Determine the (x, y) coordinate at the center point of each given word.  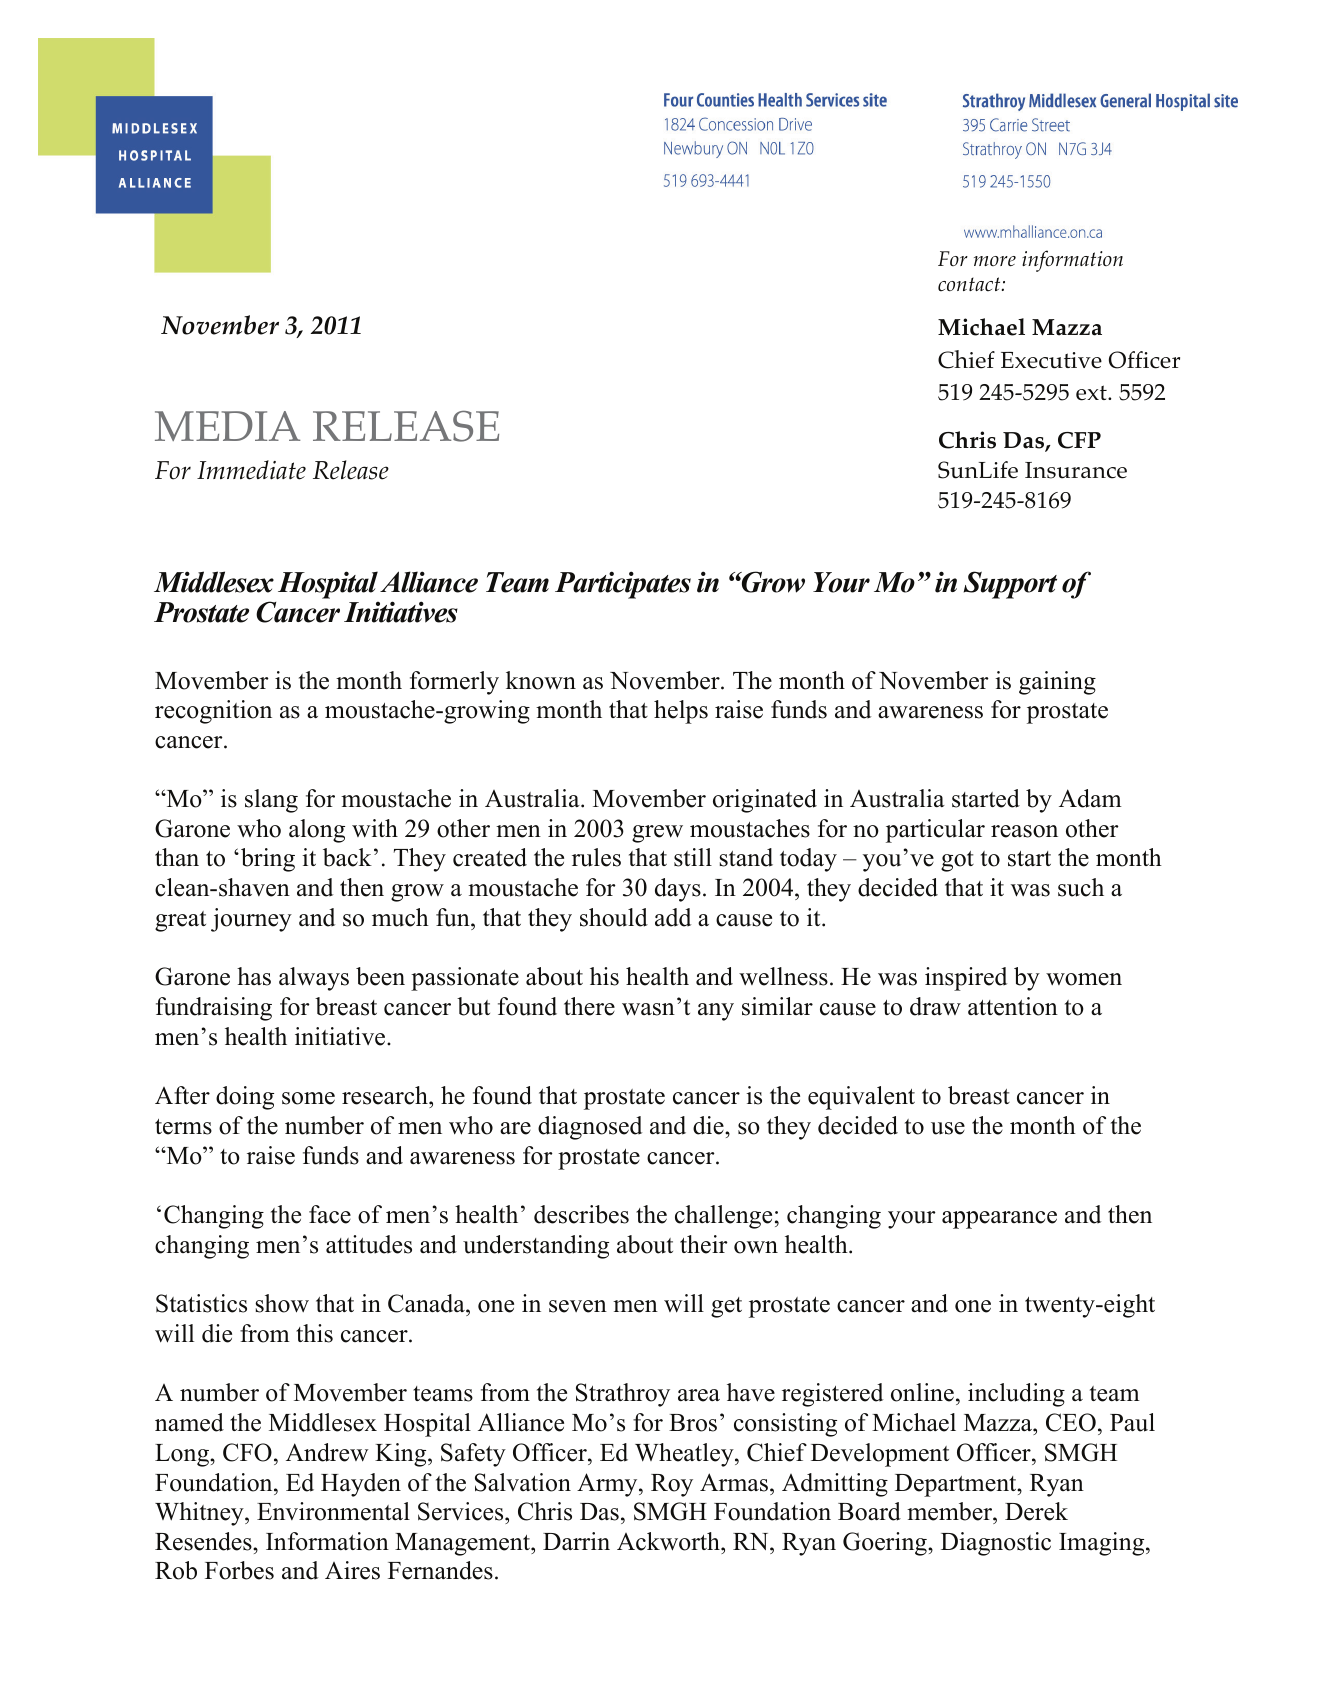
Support (1010, 585)
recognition (213, 712)
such (1081, 887)
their (704, 1244)
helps (681, 712)
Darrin (576, 1541)
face (330, 1214)
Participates (623, 585)
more (995, 261)
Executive (1051, 360)
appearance (999, 1220)
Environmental (333, 1511)
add (673, 917)
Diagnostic (996, 1544)
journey (251, 920)
